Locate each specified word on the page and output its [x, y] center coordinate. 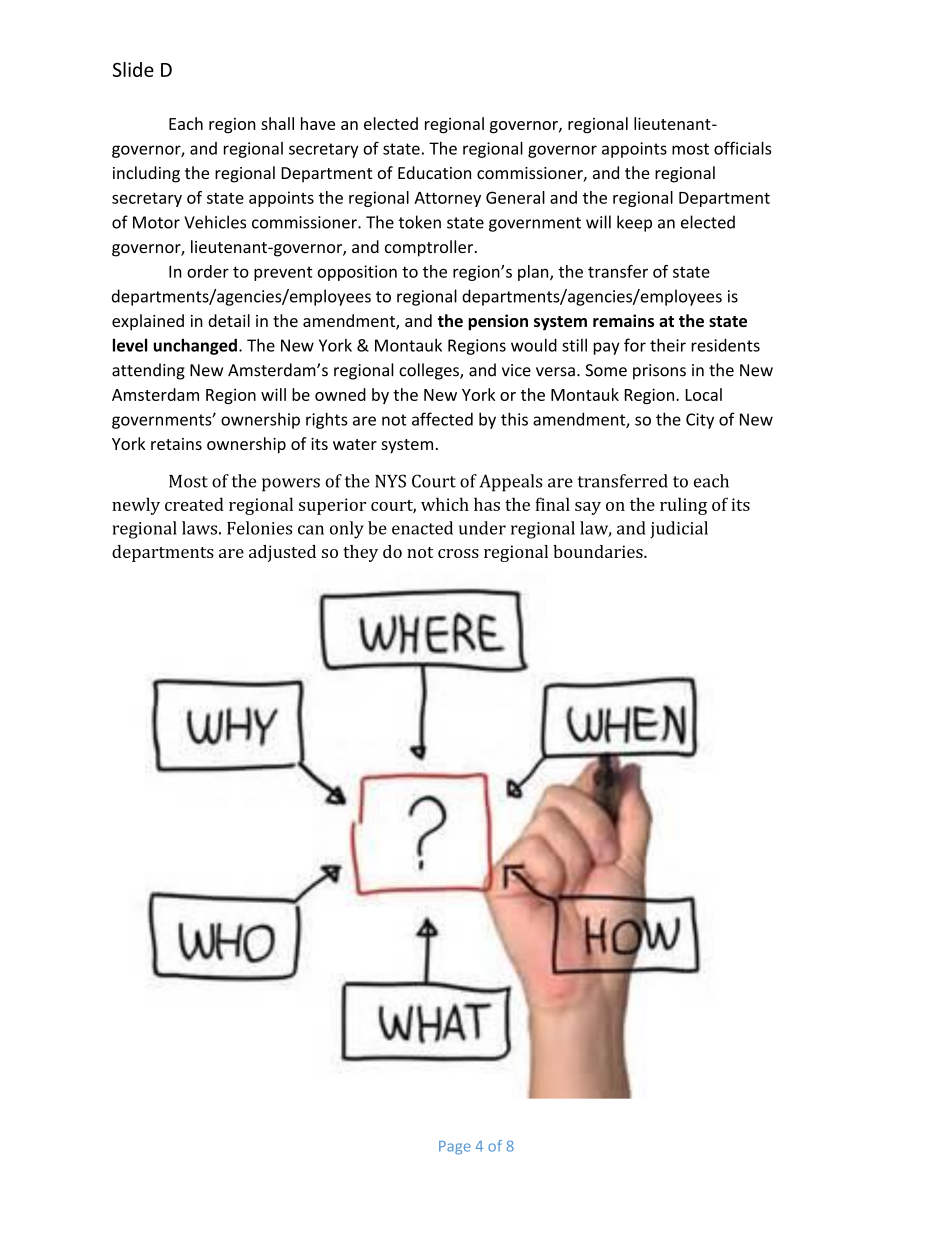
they [360, 553]
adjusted [282, 553]
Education [434, 172]
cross [458, 553]
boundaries [599, 551]
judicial [679, 529]
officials [742, 148]
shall [277, 123]
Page [455, 1148]
